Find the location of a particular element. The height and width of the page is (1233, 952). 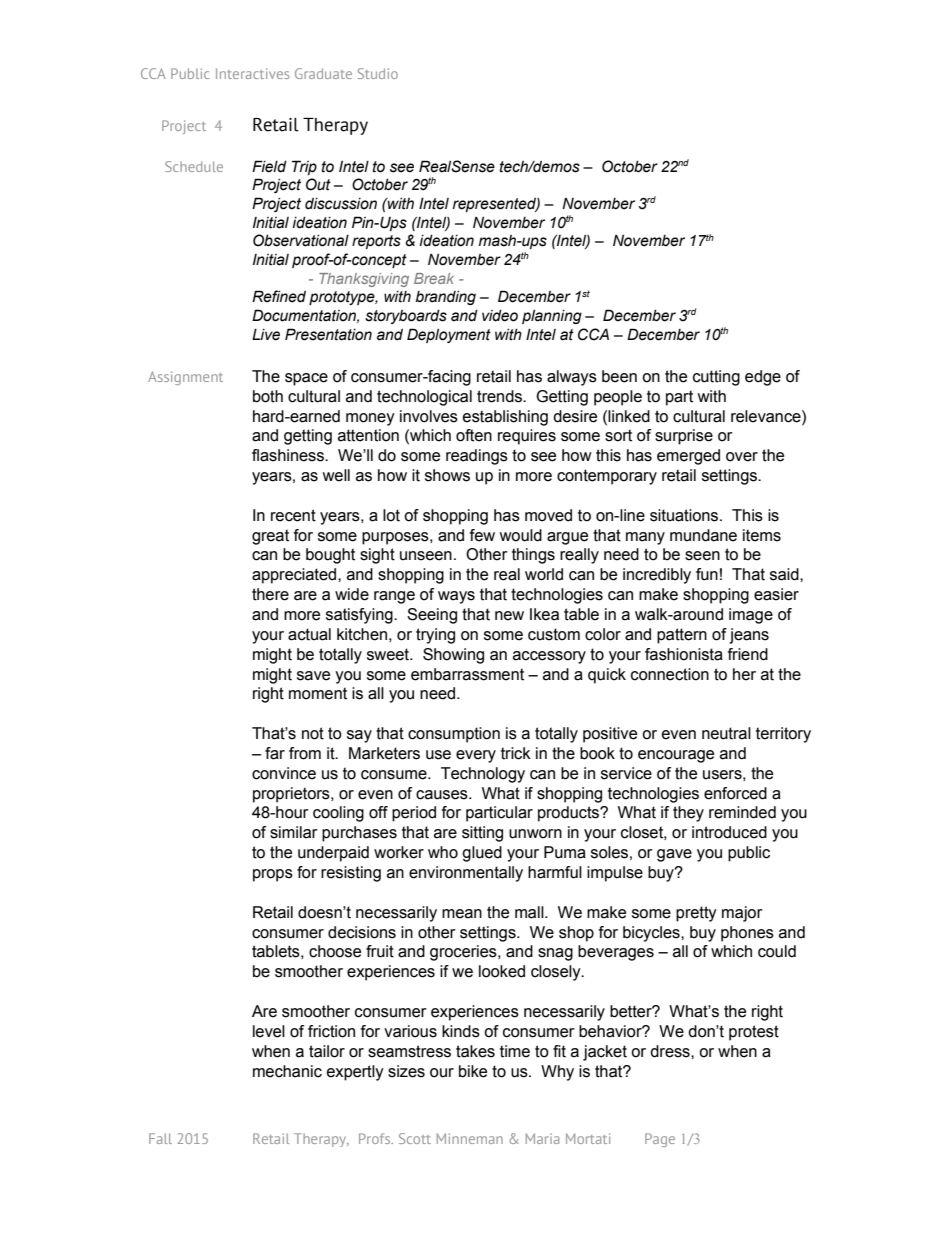

surprise is located at coordinates (684, 437).
